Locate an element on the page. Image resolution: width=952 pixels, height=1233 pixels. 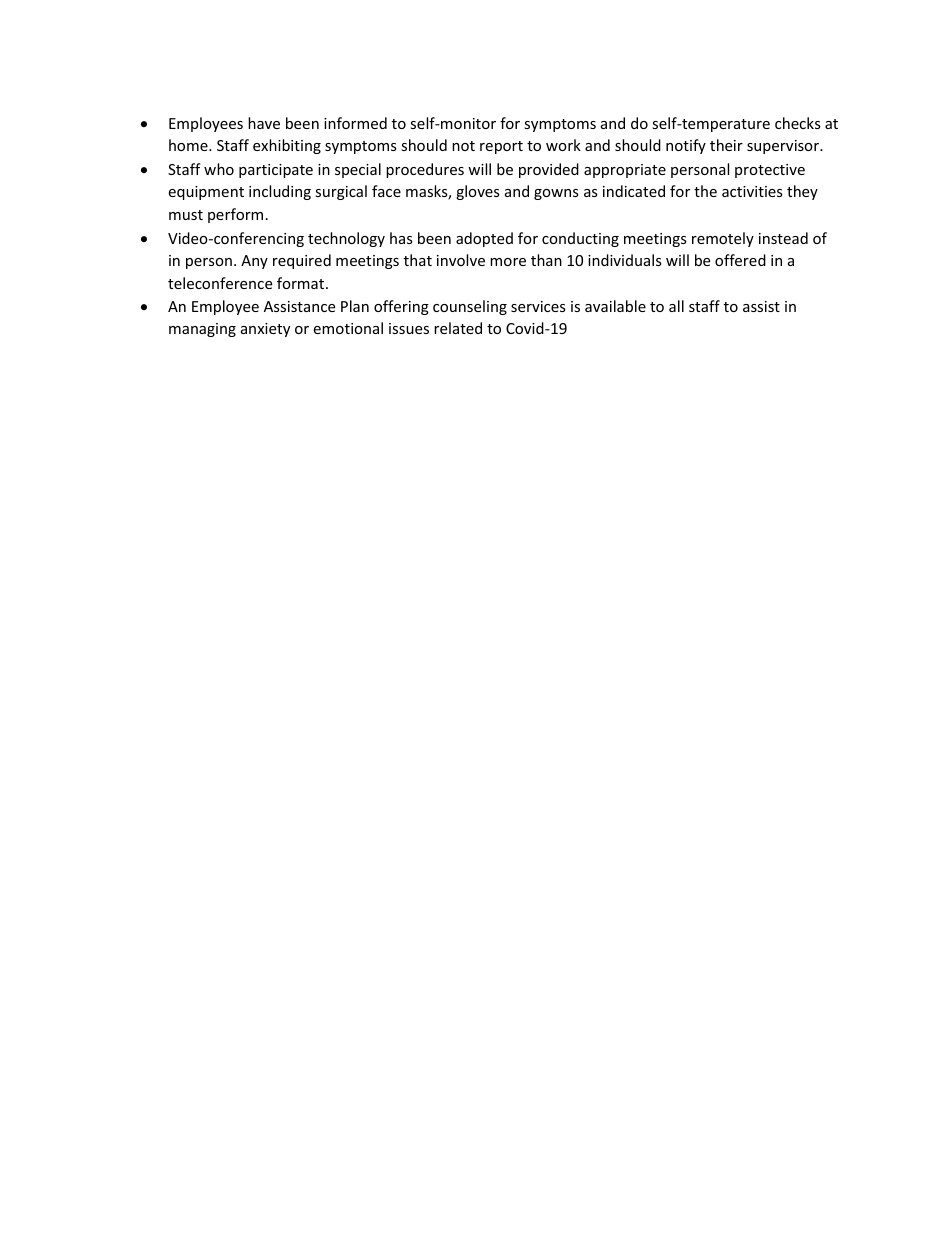
all is located at coordinates (676, 306).
